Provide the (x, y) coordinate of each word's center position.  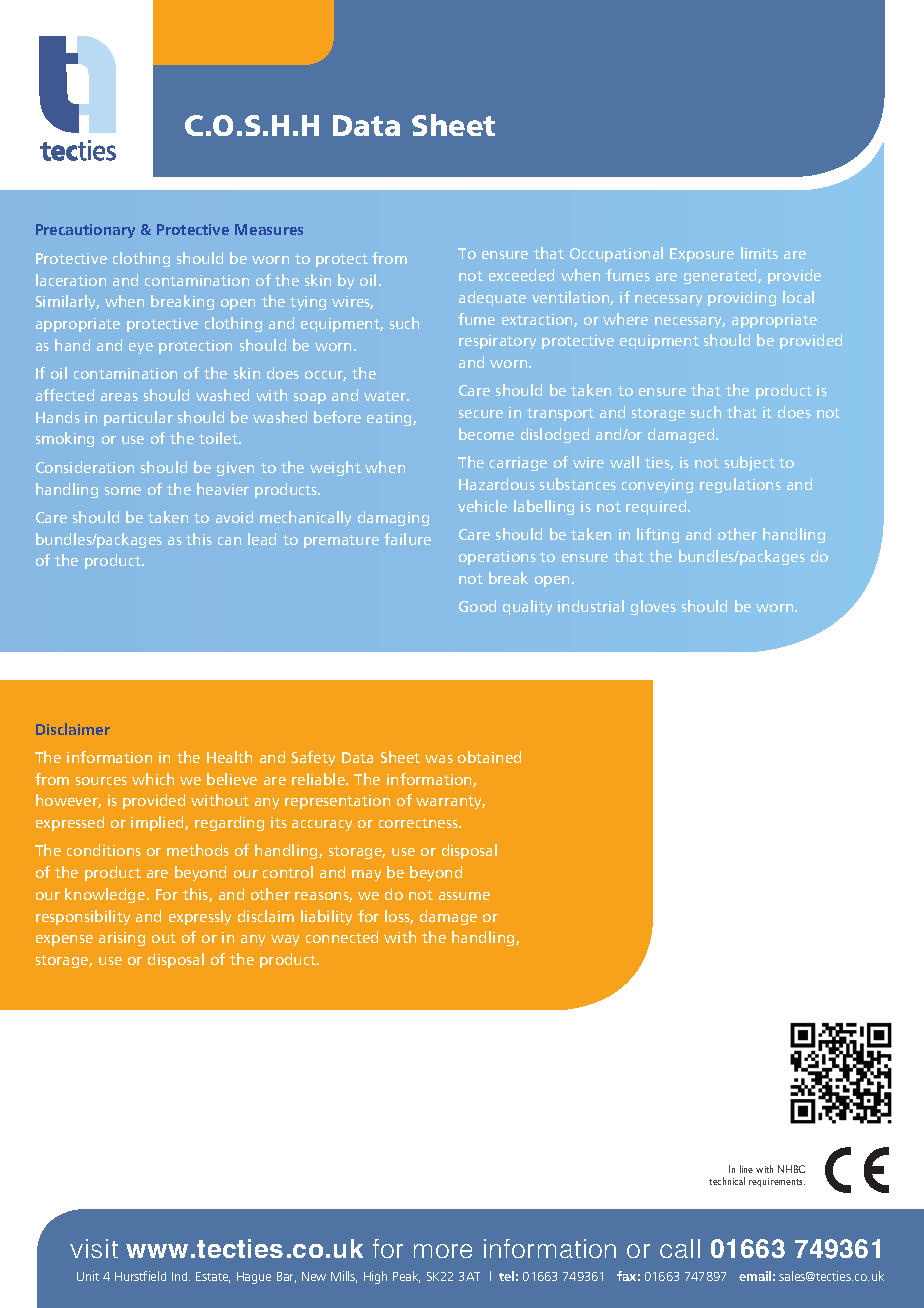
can (229, 541)
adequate (492, 298)
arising (122, 939)
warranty (450, 802)
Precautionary (85, 231)
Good (477, 606)
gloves (653, 607)
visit (94, 1248)
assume (464, 896)
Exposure (702, 255)
